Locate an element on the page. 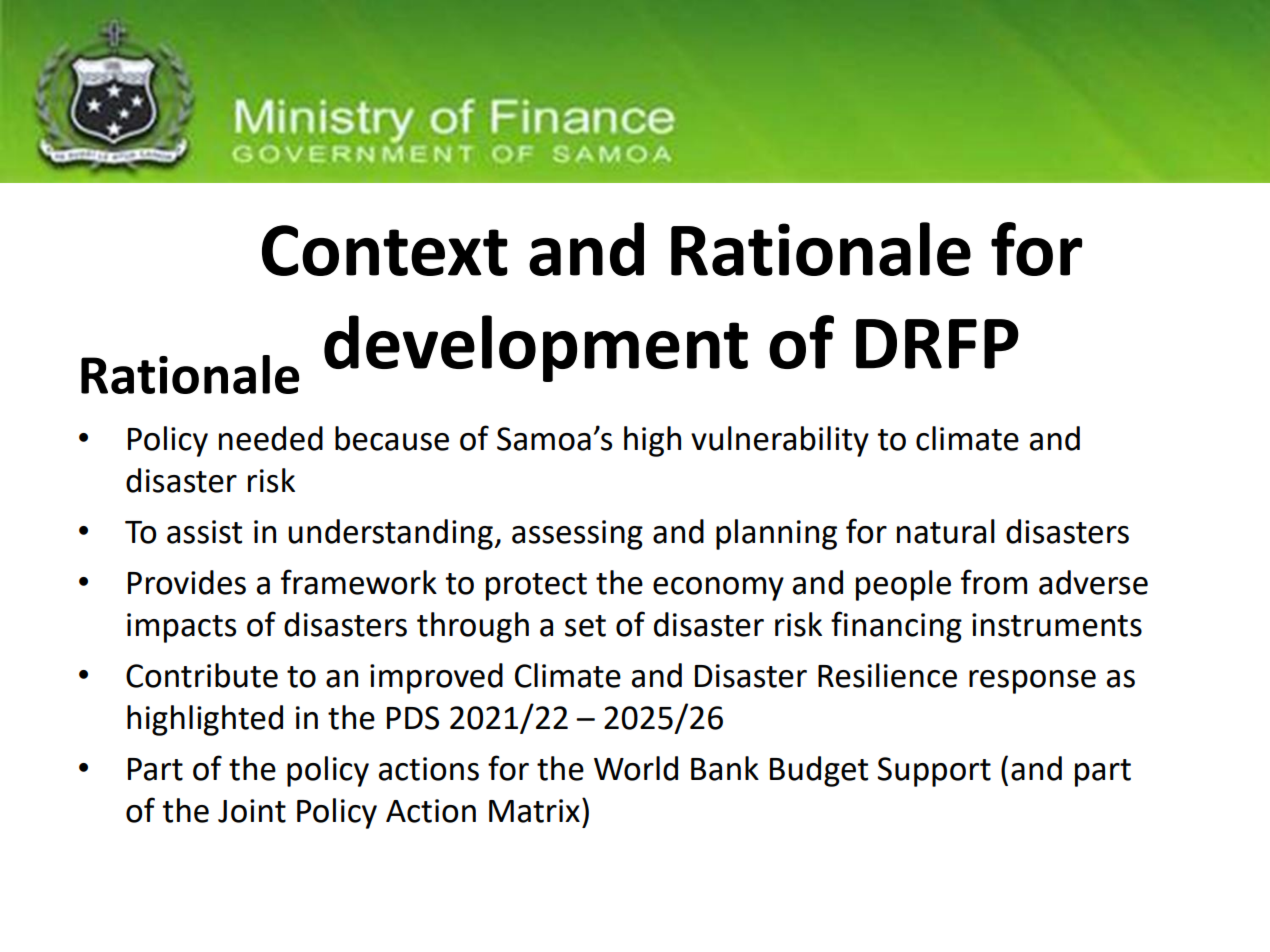 The width and height of the page is (1270, 952). development is located at coordinates (536, 348).
